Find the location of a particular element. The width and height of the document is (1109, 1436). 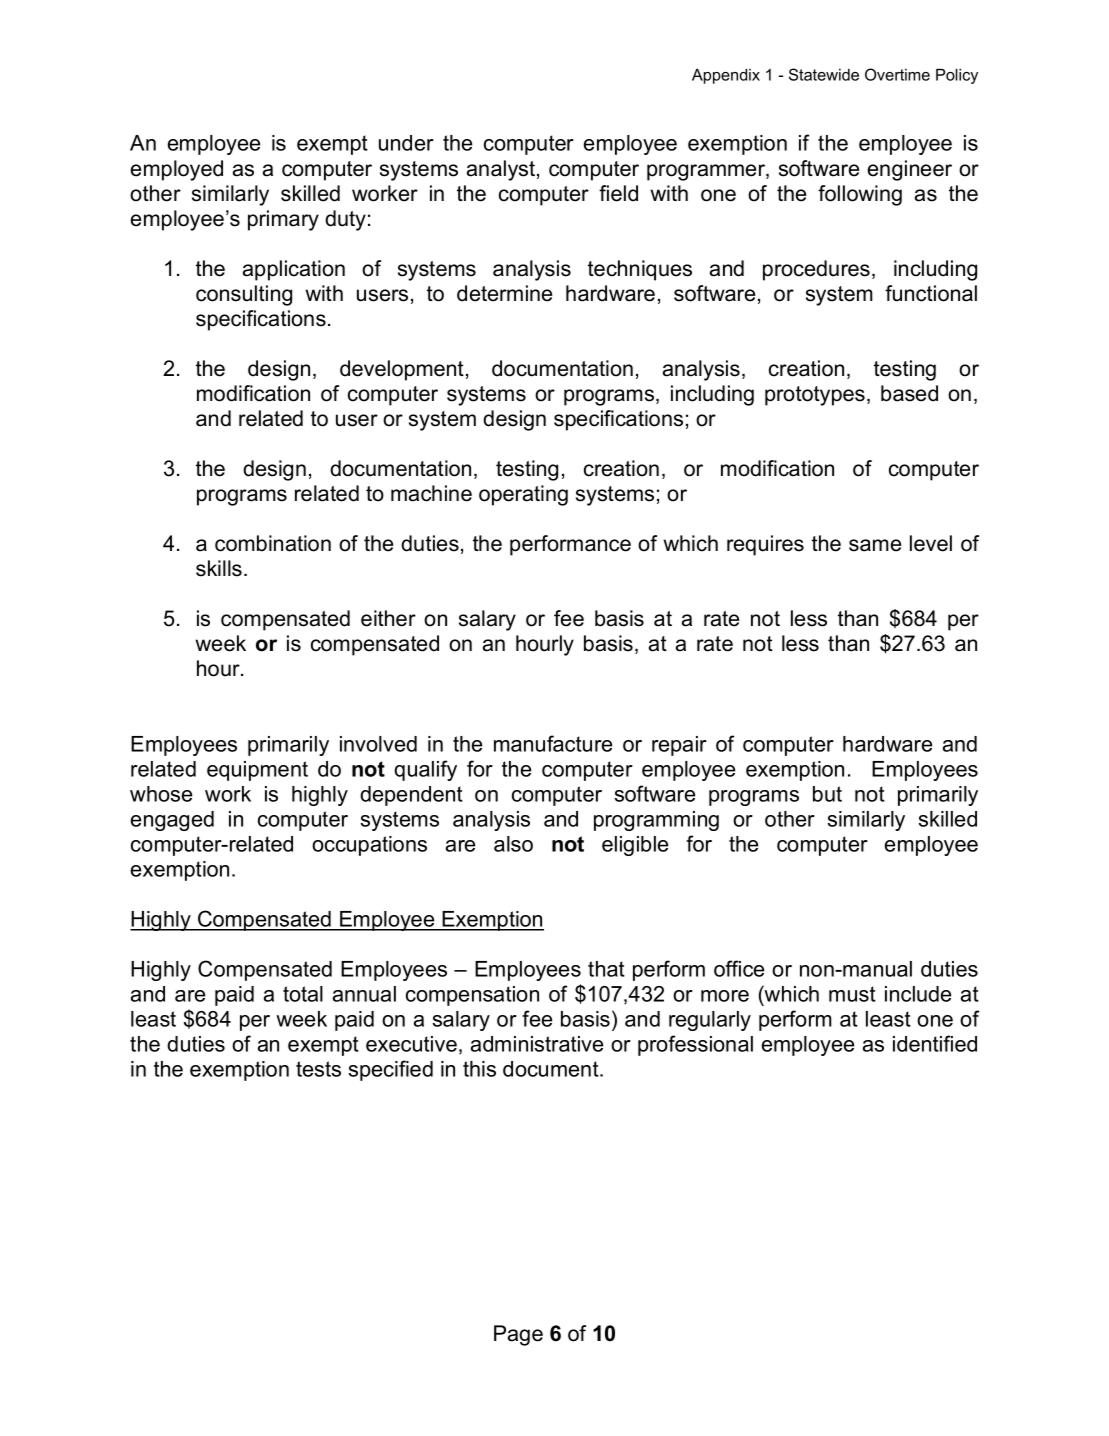

equipment is located at coordinates (257, 771).
